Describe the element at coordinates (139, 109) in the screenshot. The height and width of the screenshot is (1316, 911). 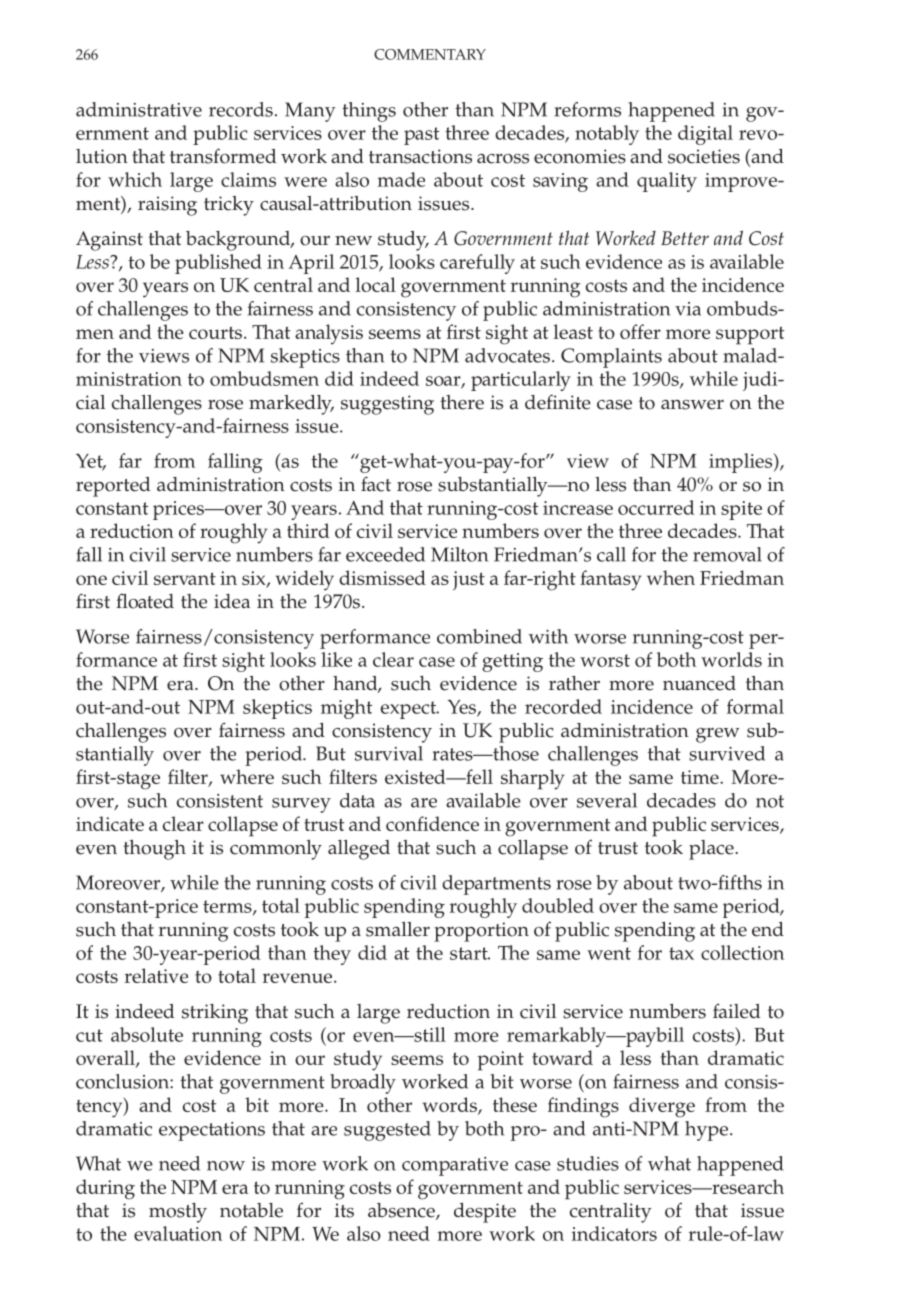
I see `administrative` at that location.
